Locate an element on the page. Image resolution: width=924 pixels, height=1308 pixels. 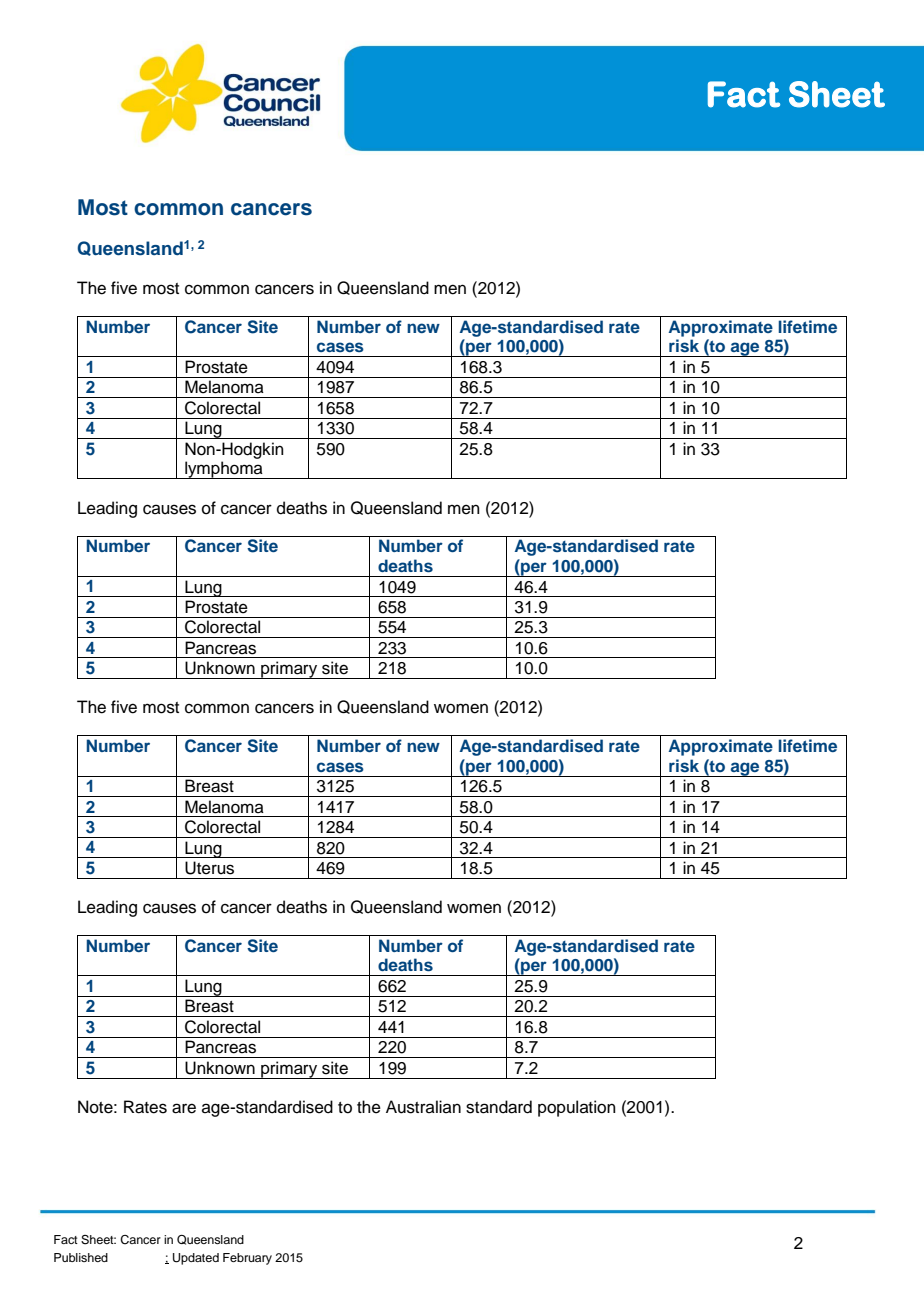
Fact is located at coordinates (66, 1239).
